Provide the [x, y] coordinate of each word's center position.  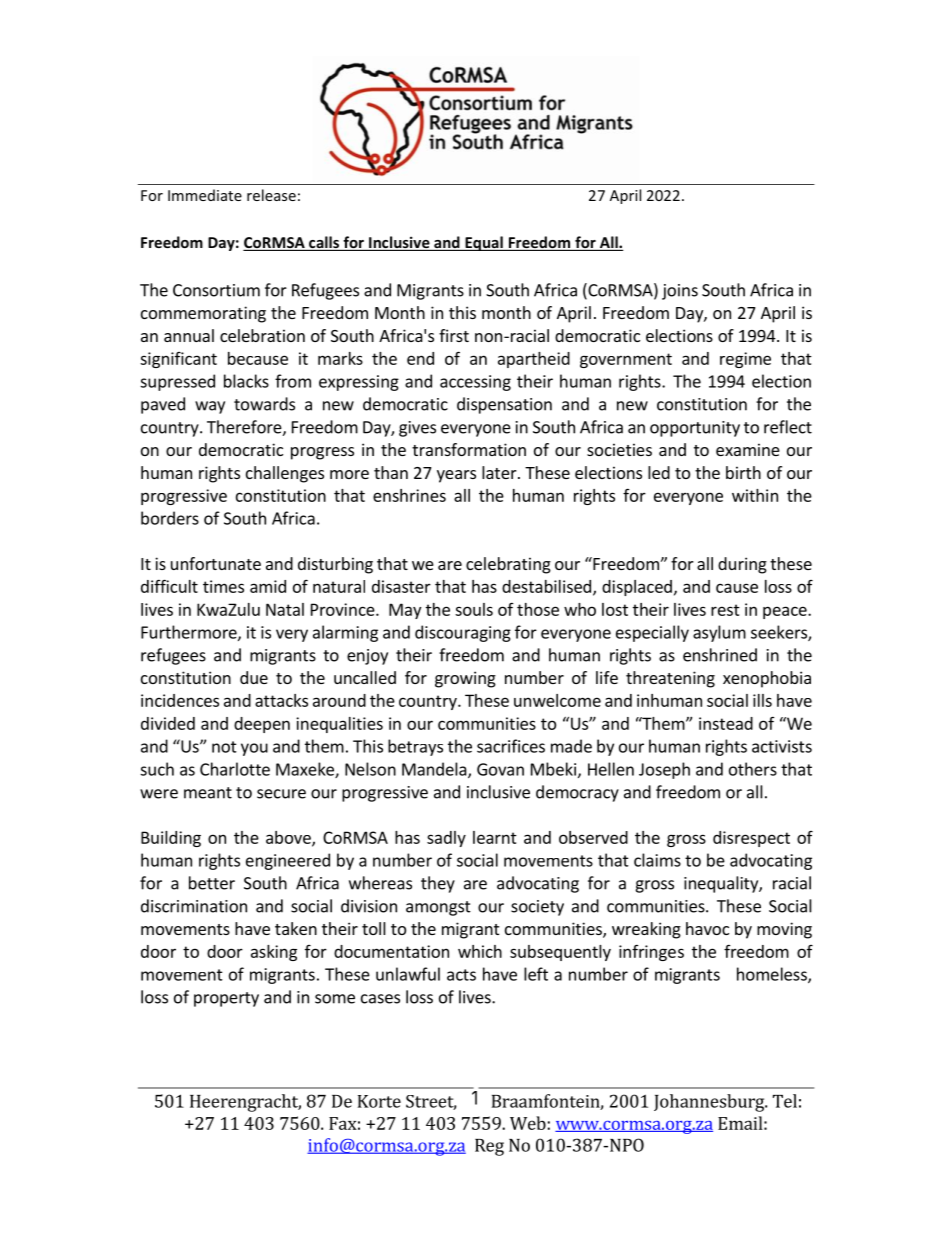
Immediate [205, 195]
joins [680, 292]
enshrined [720, 655]
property [226, 999]
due [254, 677]
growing [465, 679]
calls [324, 243]
